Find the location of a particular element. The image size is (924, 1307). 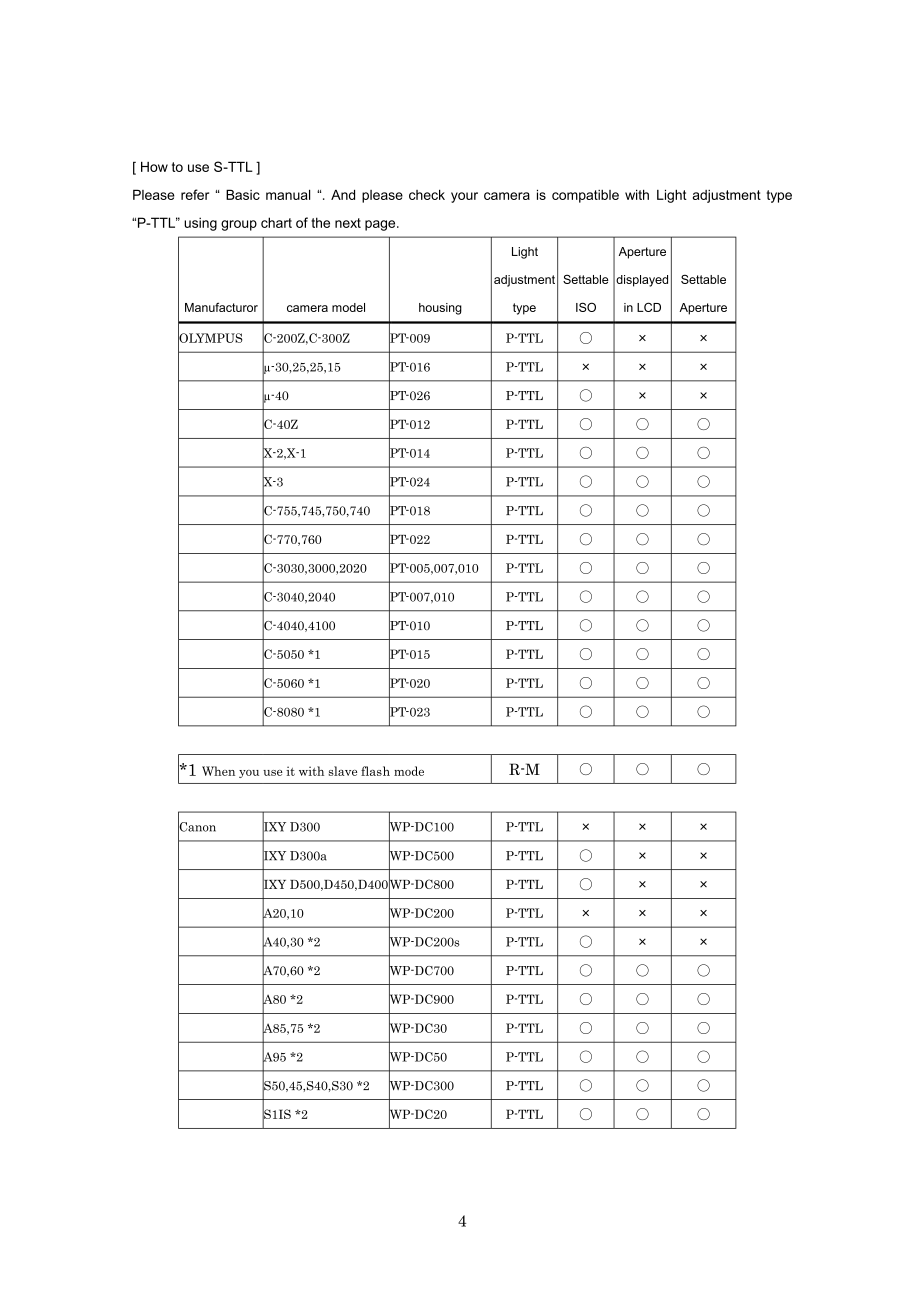

When is located at coordinates (218, 771).
